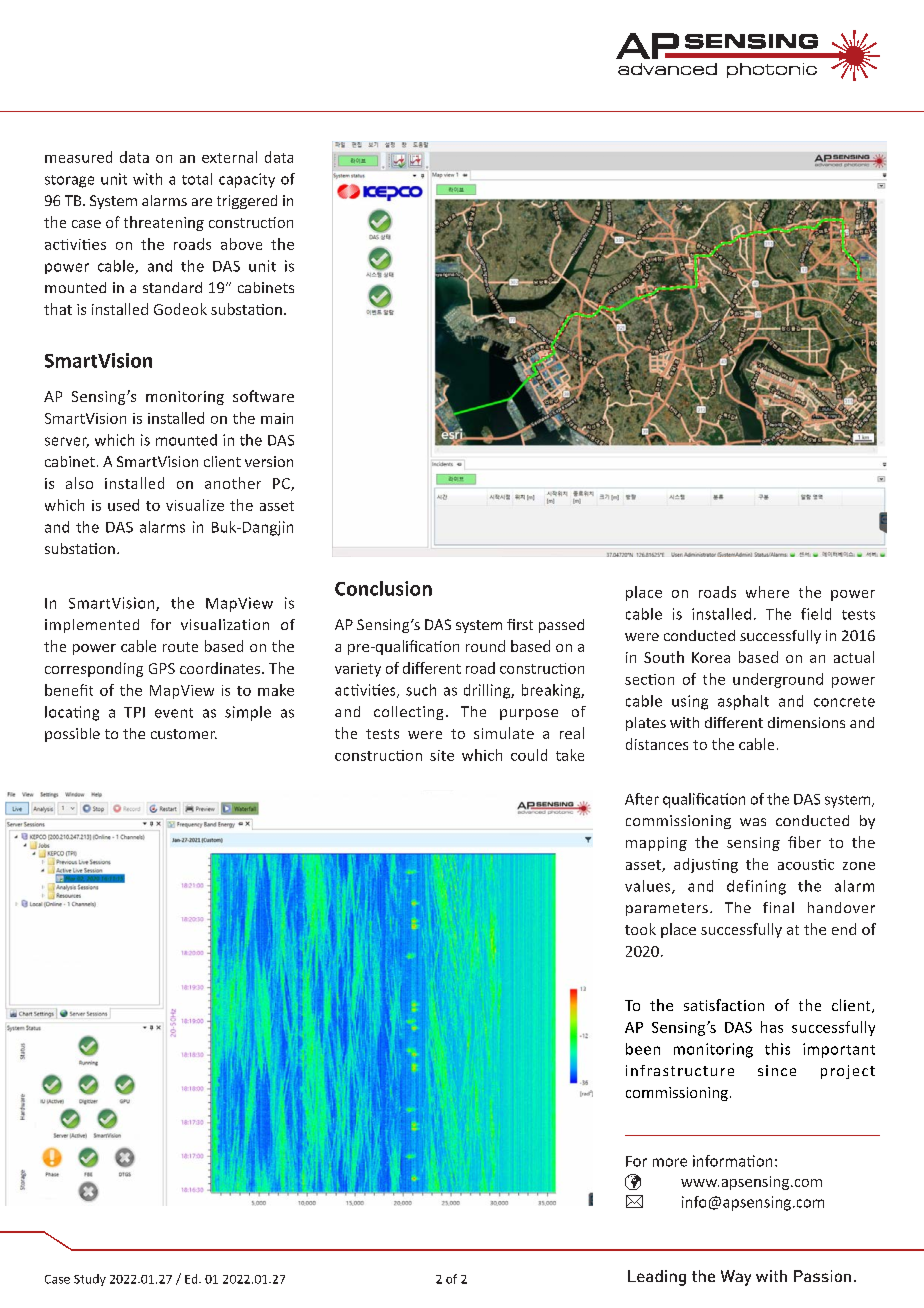 This screenshot has height=1308, width=924. I want to click on Study, so click(90, 1280).
